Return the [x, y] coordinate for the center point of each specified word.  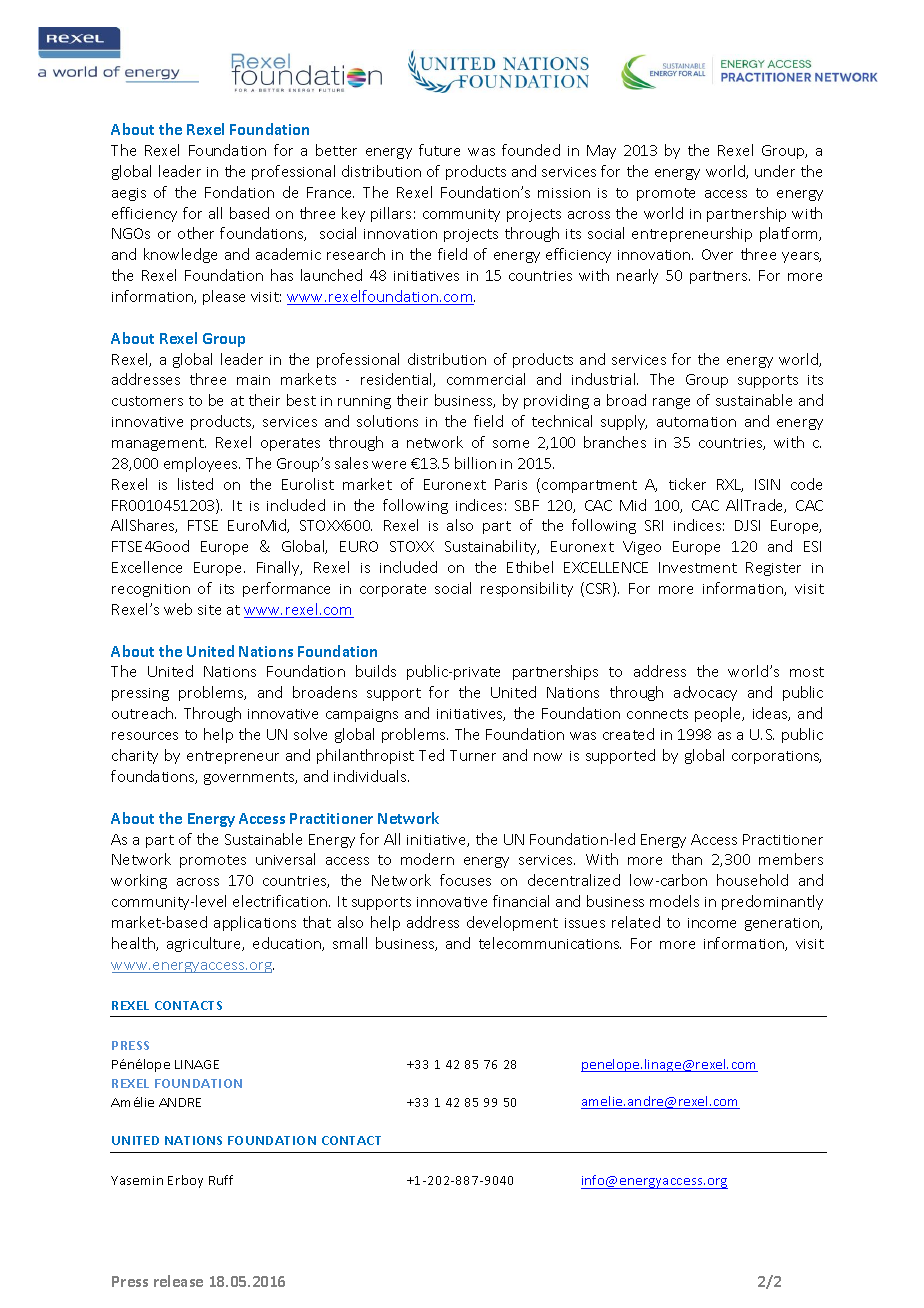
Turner [473, 755]
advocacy [705, 693]
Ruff [221, 1180]
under [775, 171]
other [196, 233]
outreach [144, 713]
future [439, 150]
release [178, 1281]
